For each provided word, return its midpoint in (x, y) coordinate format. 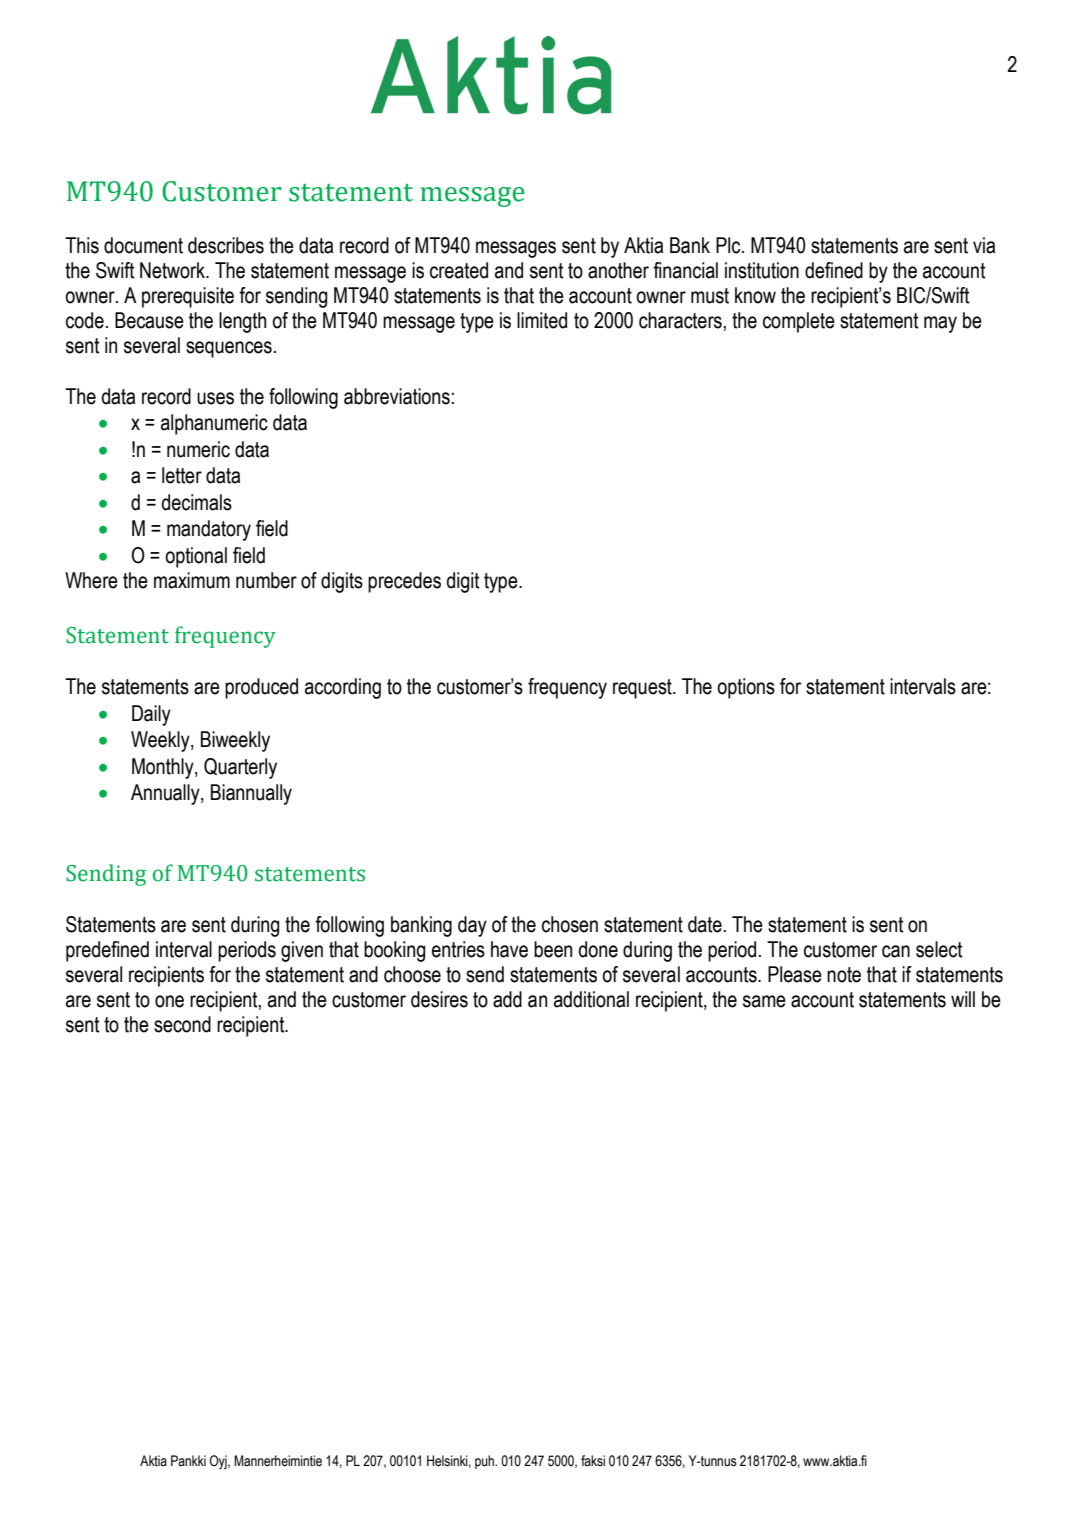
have (509, 949)
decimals (197, 502)
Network (173, 270)
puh (485, 1462)
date (705, 924)
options (746, 688)
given (302, 951)
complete (799, 322)
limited (542, 320)
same (764, 1001)
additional (591, 999)
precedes (404, 582)
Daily (151, 715)
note (844, 975)
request (643, 689)
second (182, 1024)
